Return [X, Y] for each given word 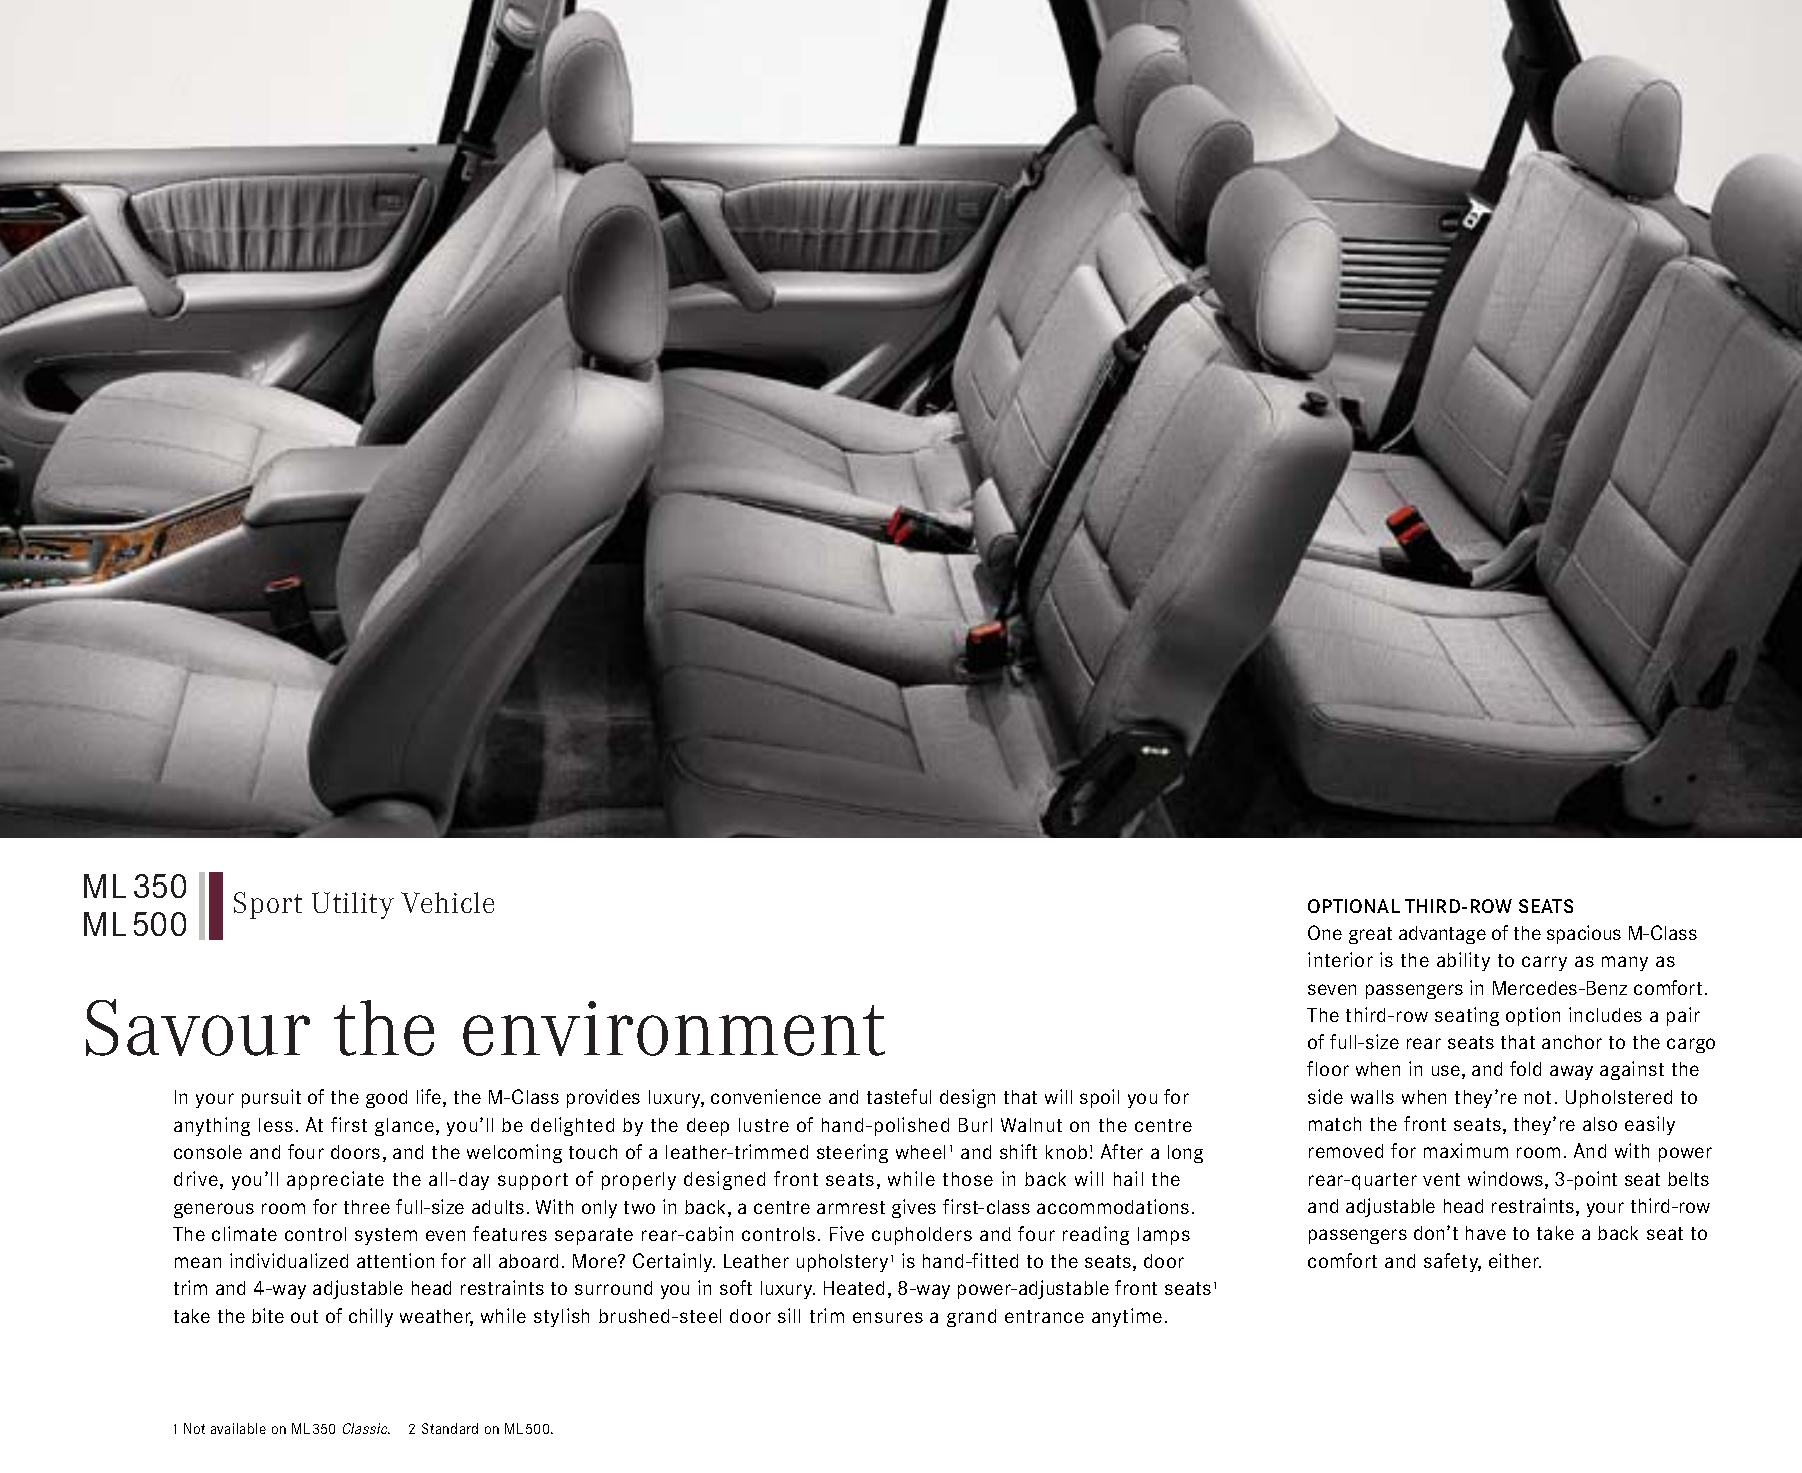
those [968, 1179]
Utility [353, 905]
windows [1507, 1180]
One [1325, 932]
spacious [1584, 934]
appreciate [335, 1180]
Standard [450, 1428]
